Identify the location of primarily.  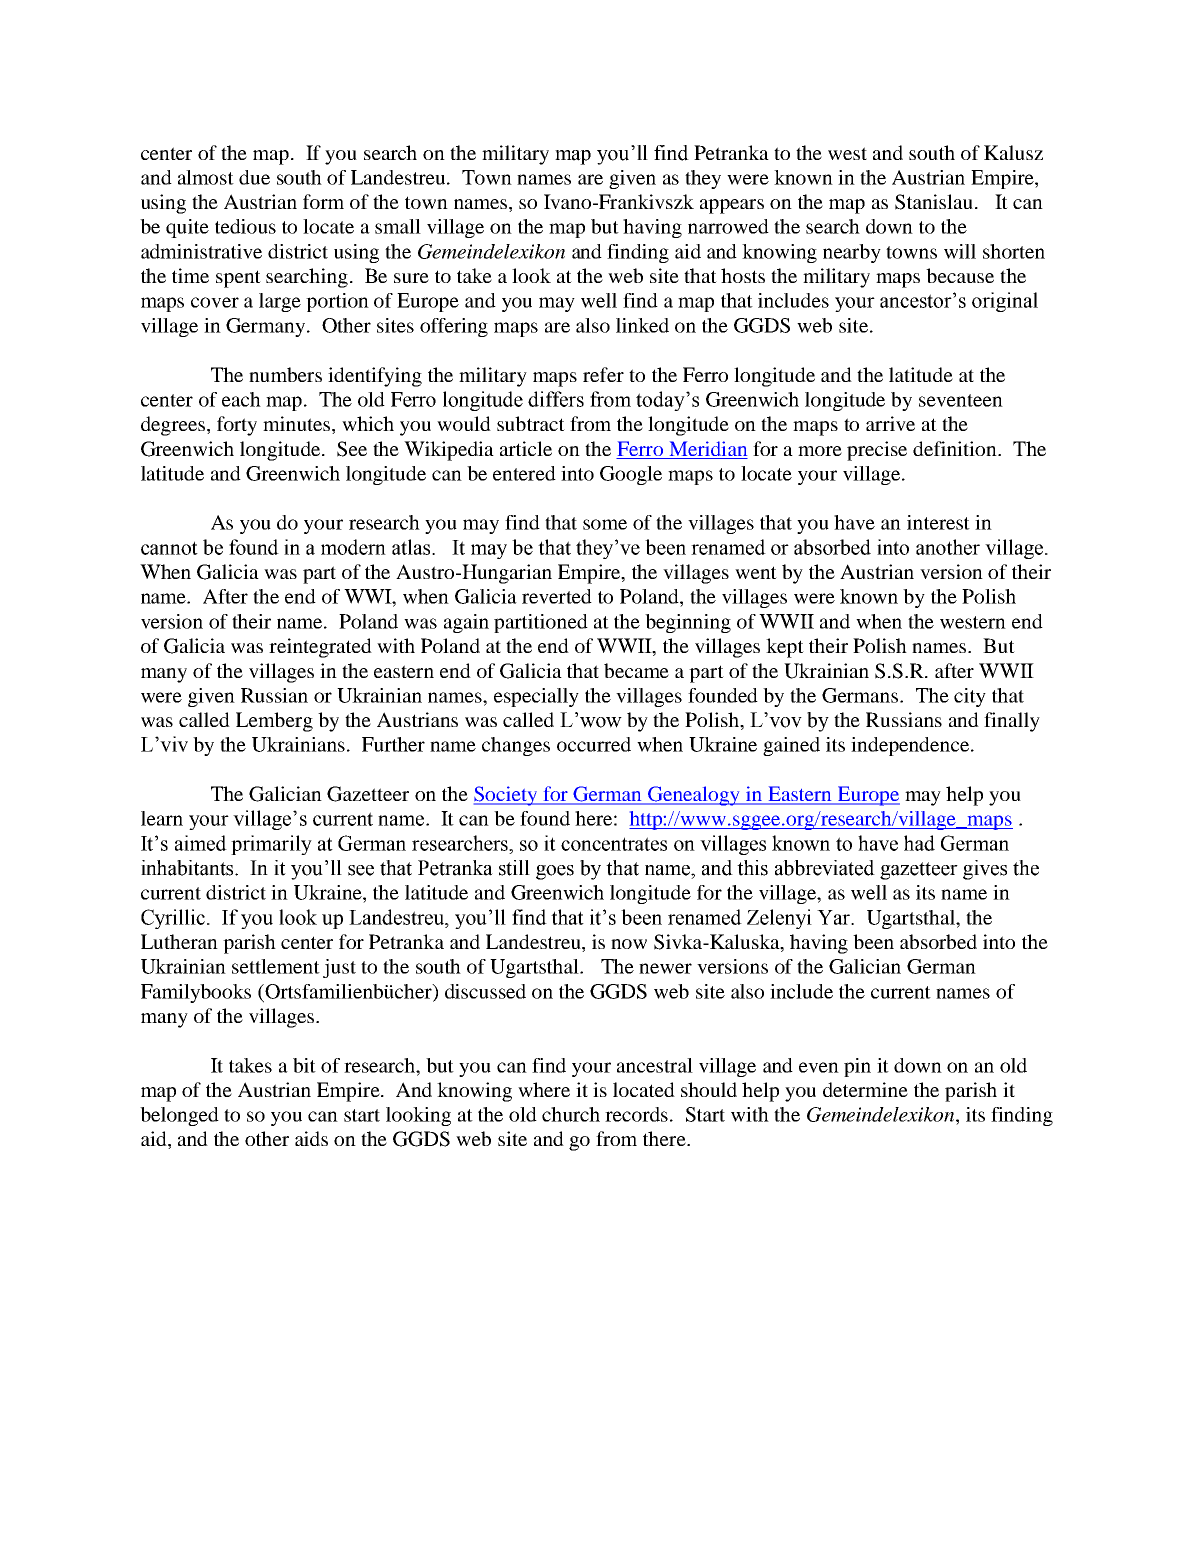
(271, 845).
